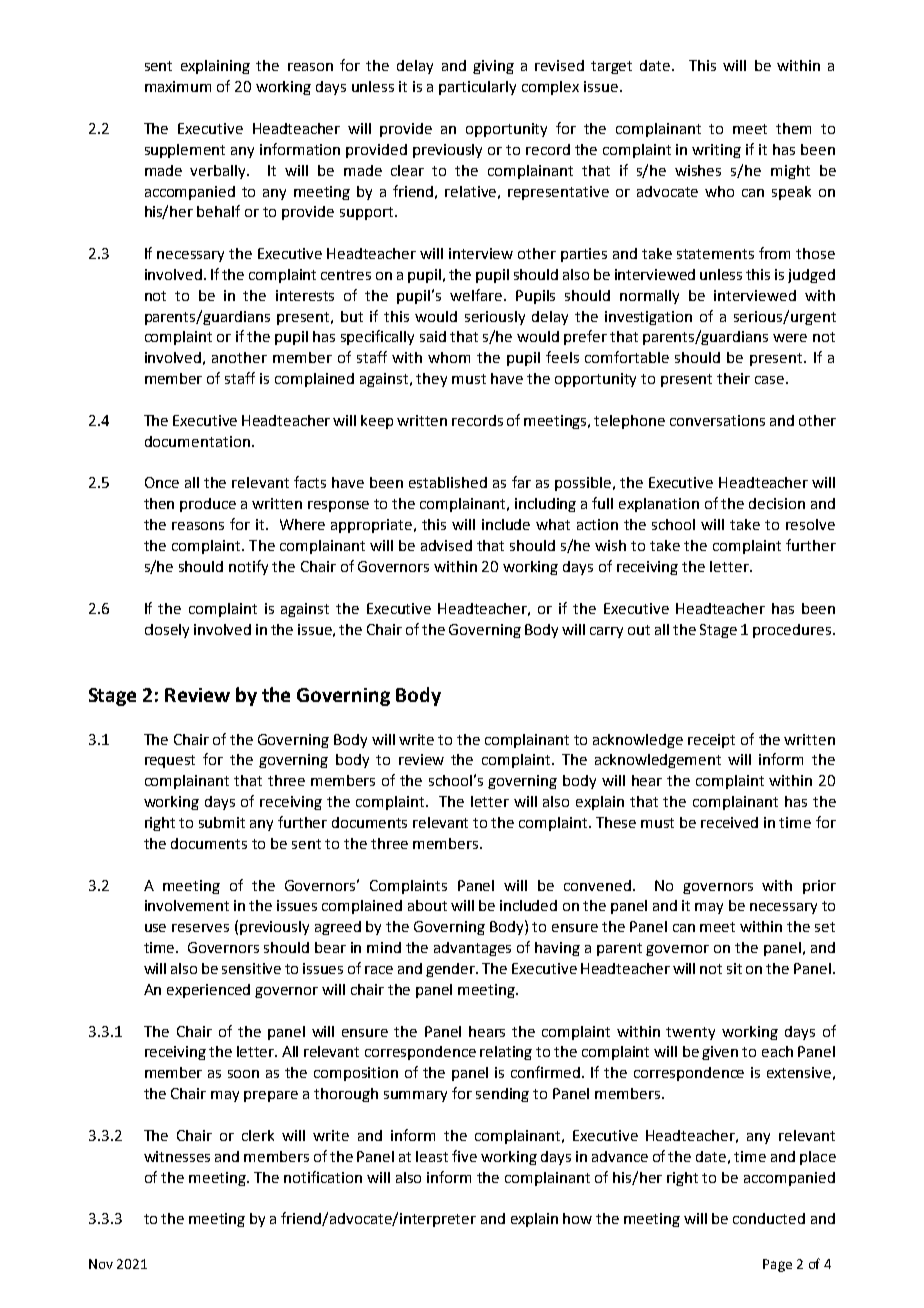 This document has height=1308, width=924. What do you see at coordinates (178, 86) in the document?
I see `maximum` at bounding box center [178, 86].
